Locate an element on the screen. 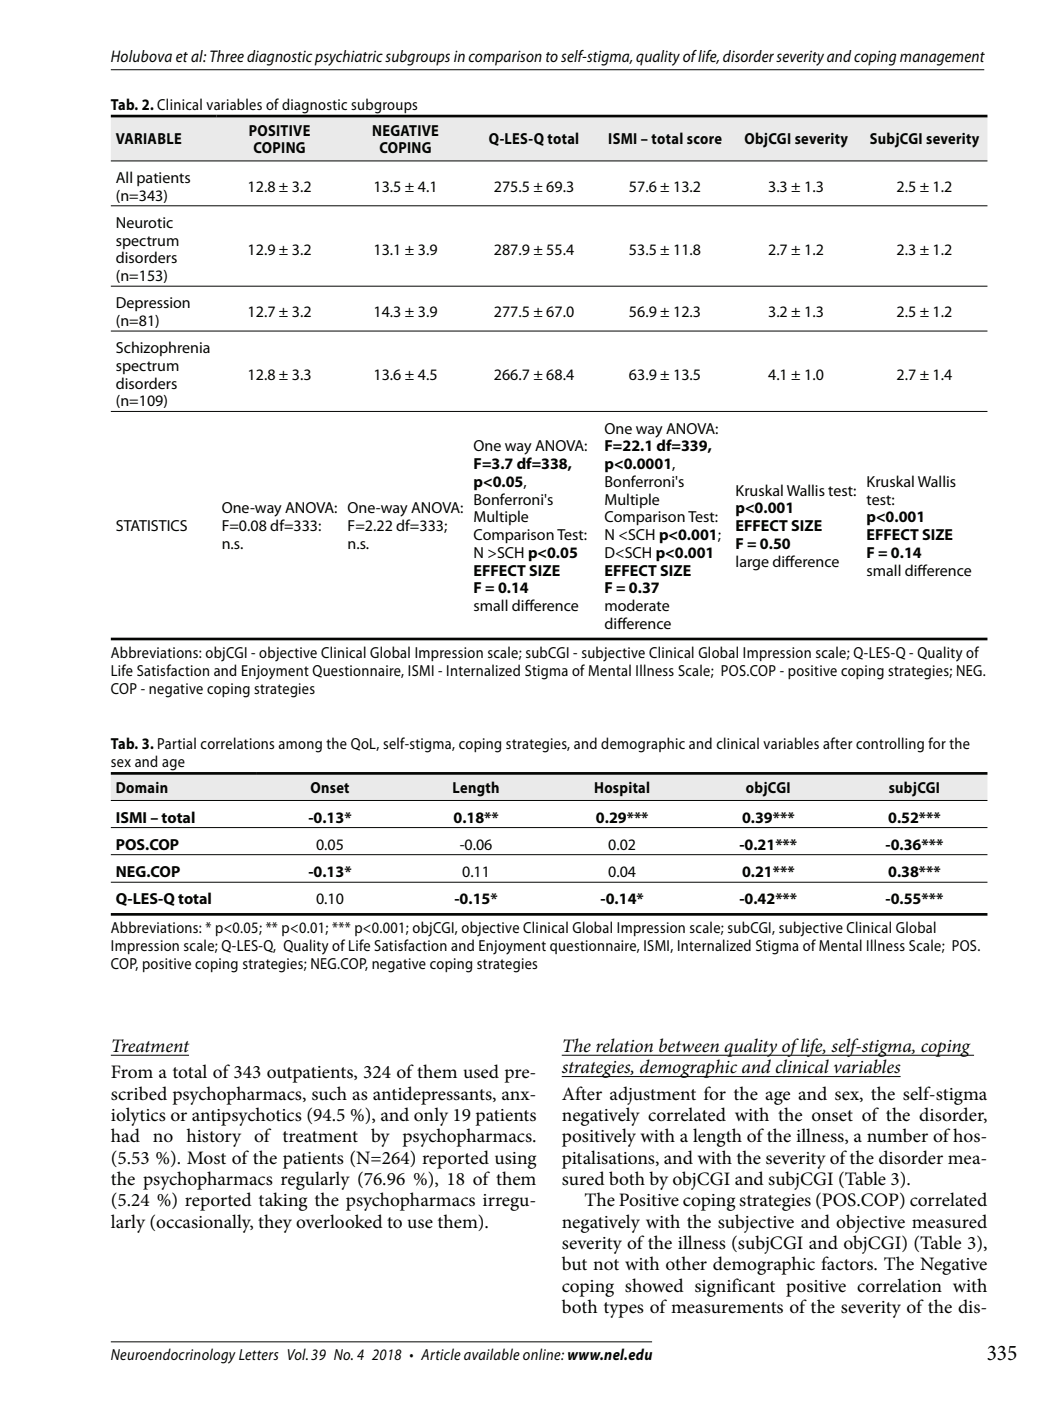 The image size is (1058, 1407). management is located at coordinates (942, 59).
